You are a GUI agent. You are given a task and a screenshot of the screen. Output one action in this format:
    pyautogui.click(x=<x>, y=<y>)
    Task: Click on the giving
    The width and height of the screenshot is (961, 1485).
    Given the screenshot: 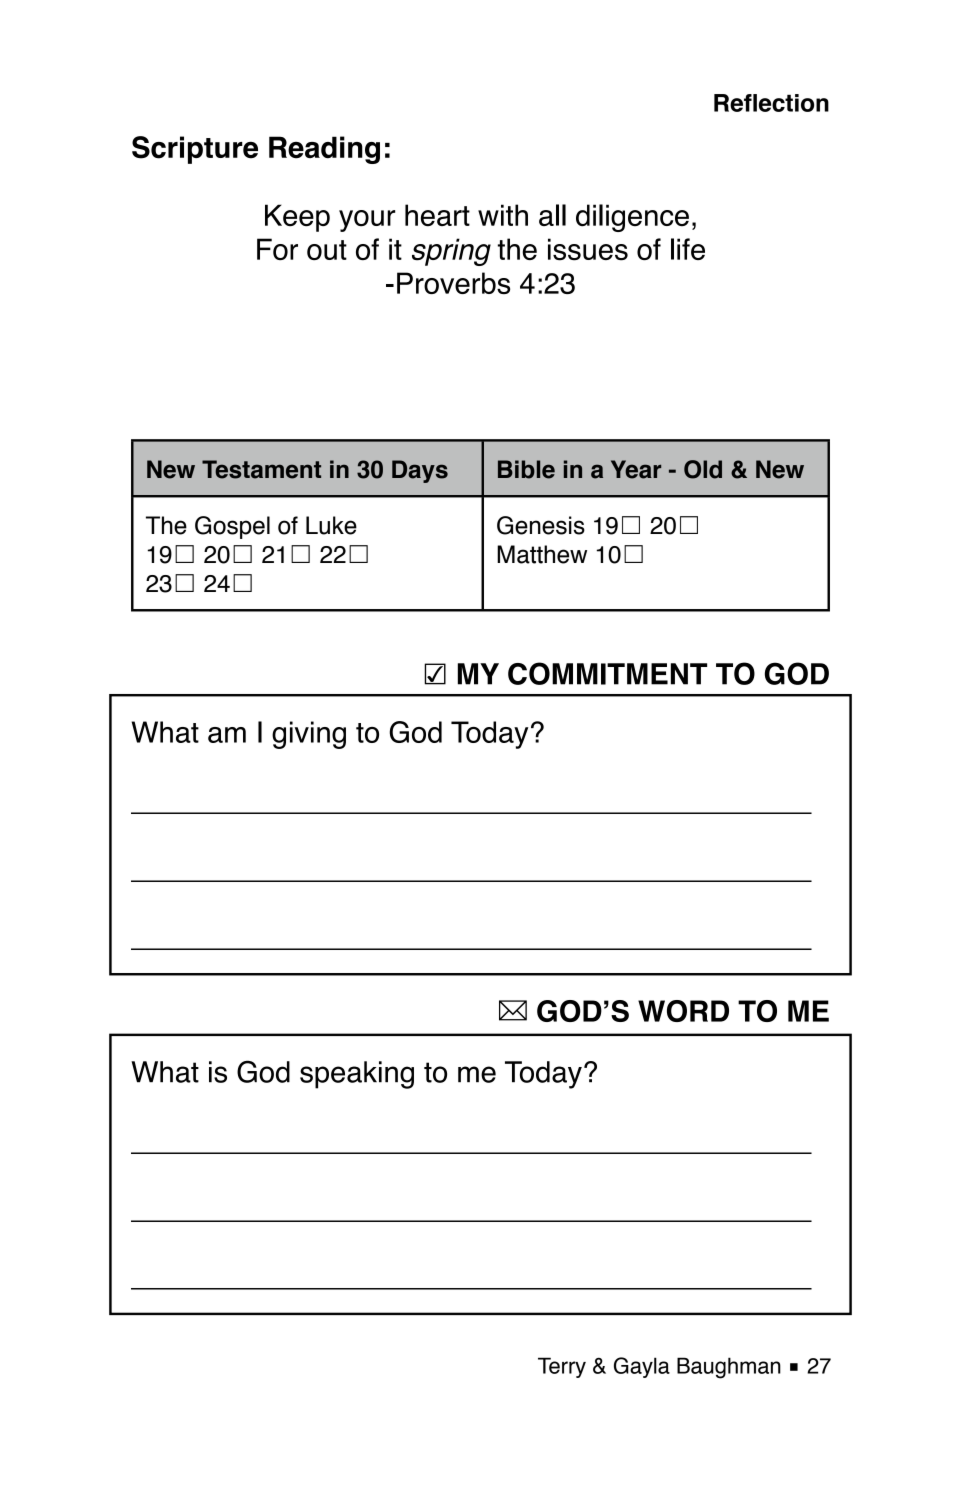 What is the action you would take?
    pyautogui.click(x=309, y=735)
